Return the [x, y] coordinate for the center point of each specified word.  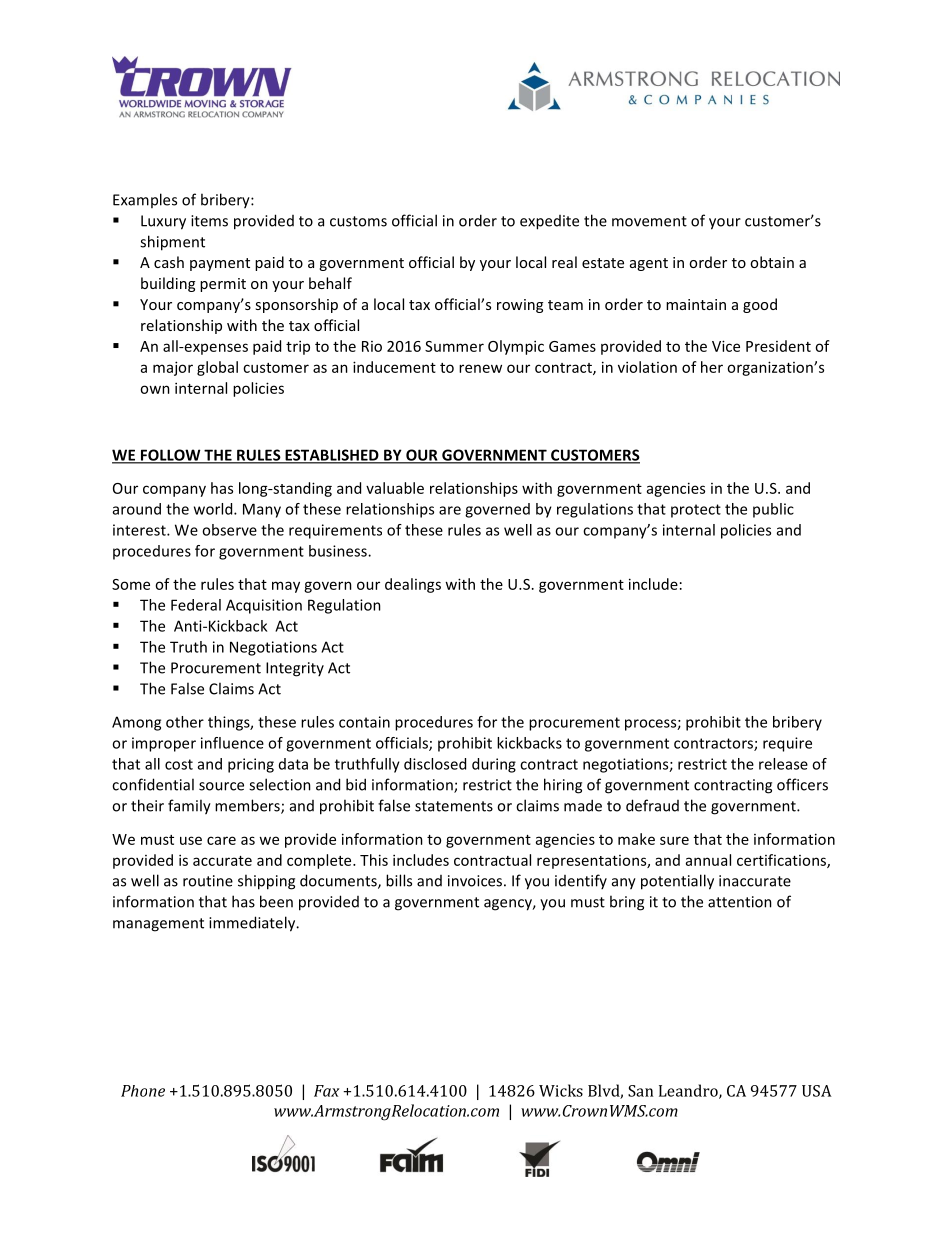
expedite [549, 222]
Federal [196, 605]
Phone [143, 1091]
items [209, 221]
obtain [772, 262]
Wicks [561, 1090]
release [783, 764]
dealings [413, 585]
